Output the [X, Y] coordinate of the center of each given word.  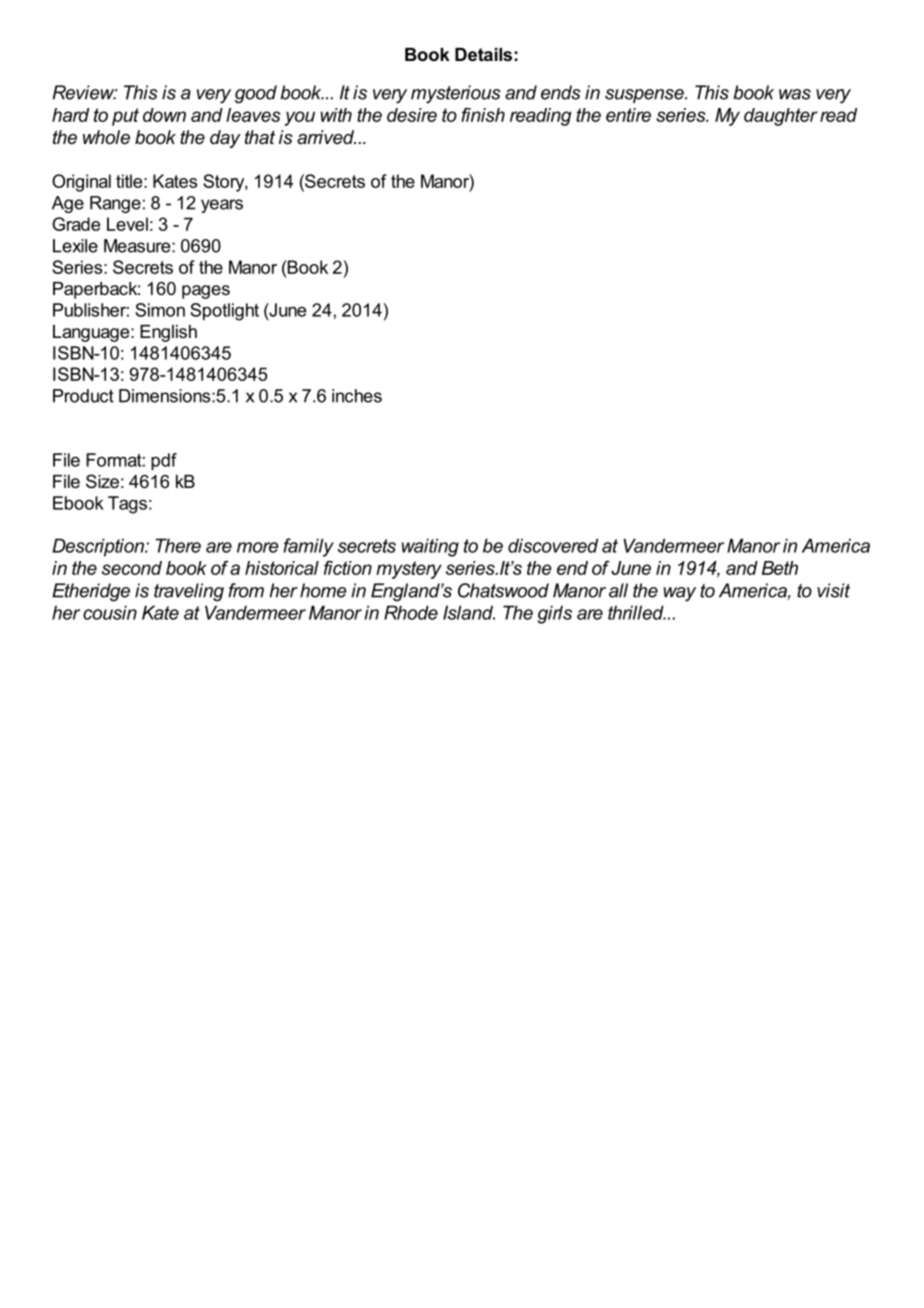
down [164, 115]
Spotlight [224, 312]
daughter [781, 117]
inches [357, 396]
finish [483, 115]
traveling [189, 592]
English [168, 333]
